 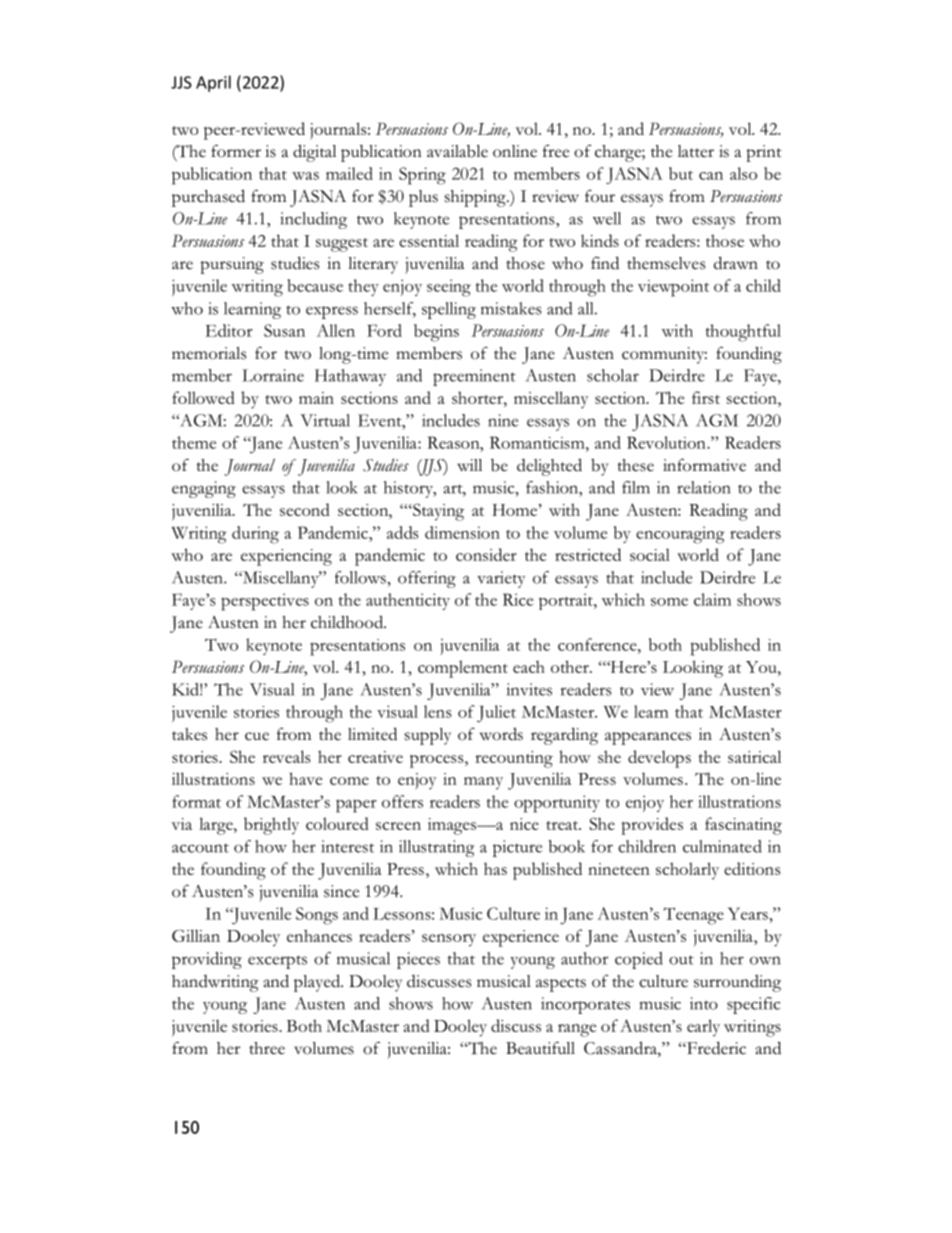 What do you see at coordinates (696, 151) in the screenshot?
I see `latter` at bounding box center [696, 151].
